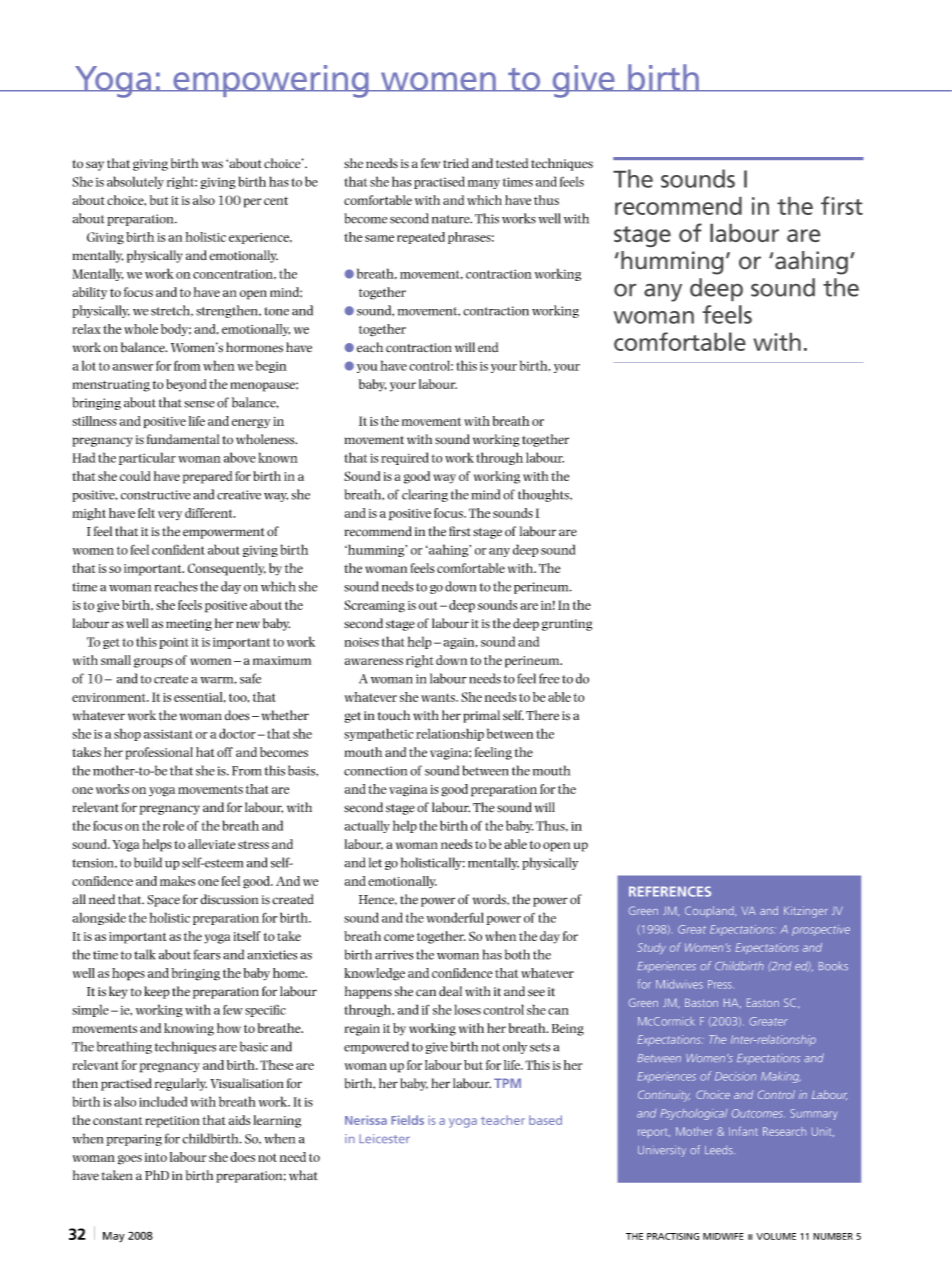 The height and width of the screenshot is (1270, 952). What do you see at coordinates (147, 458) in the screenshot?
I see `particular` at bounding box center [147, 458].
